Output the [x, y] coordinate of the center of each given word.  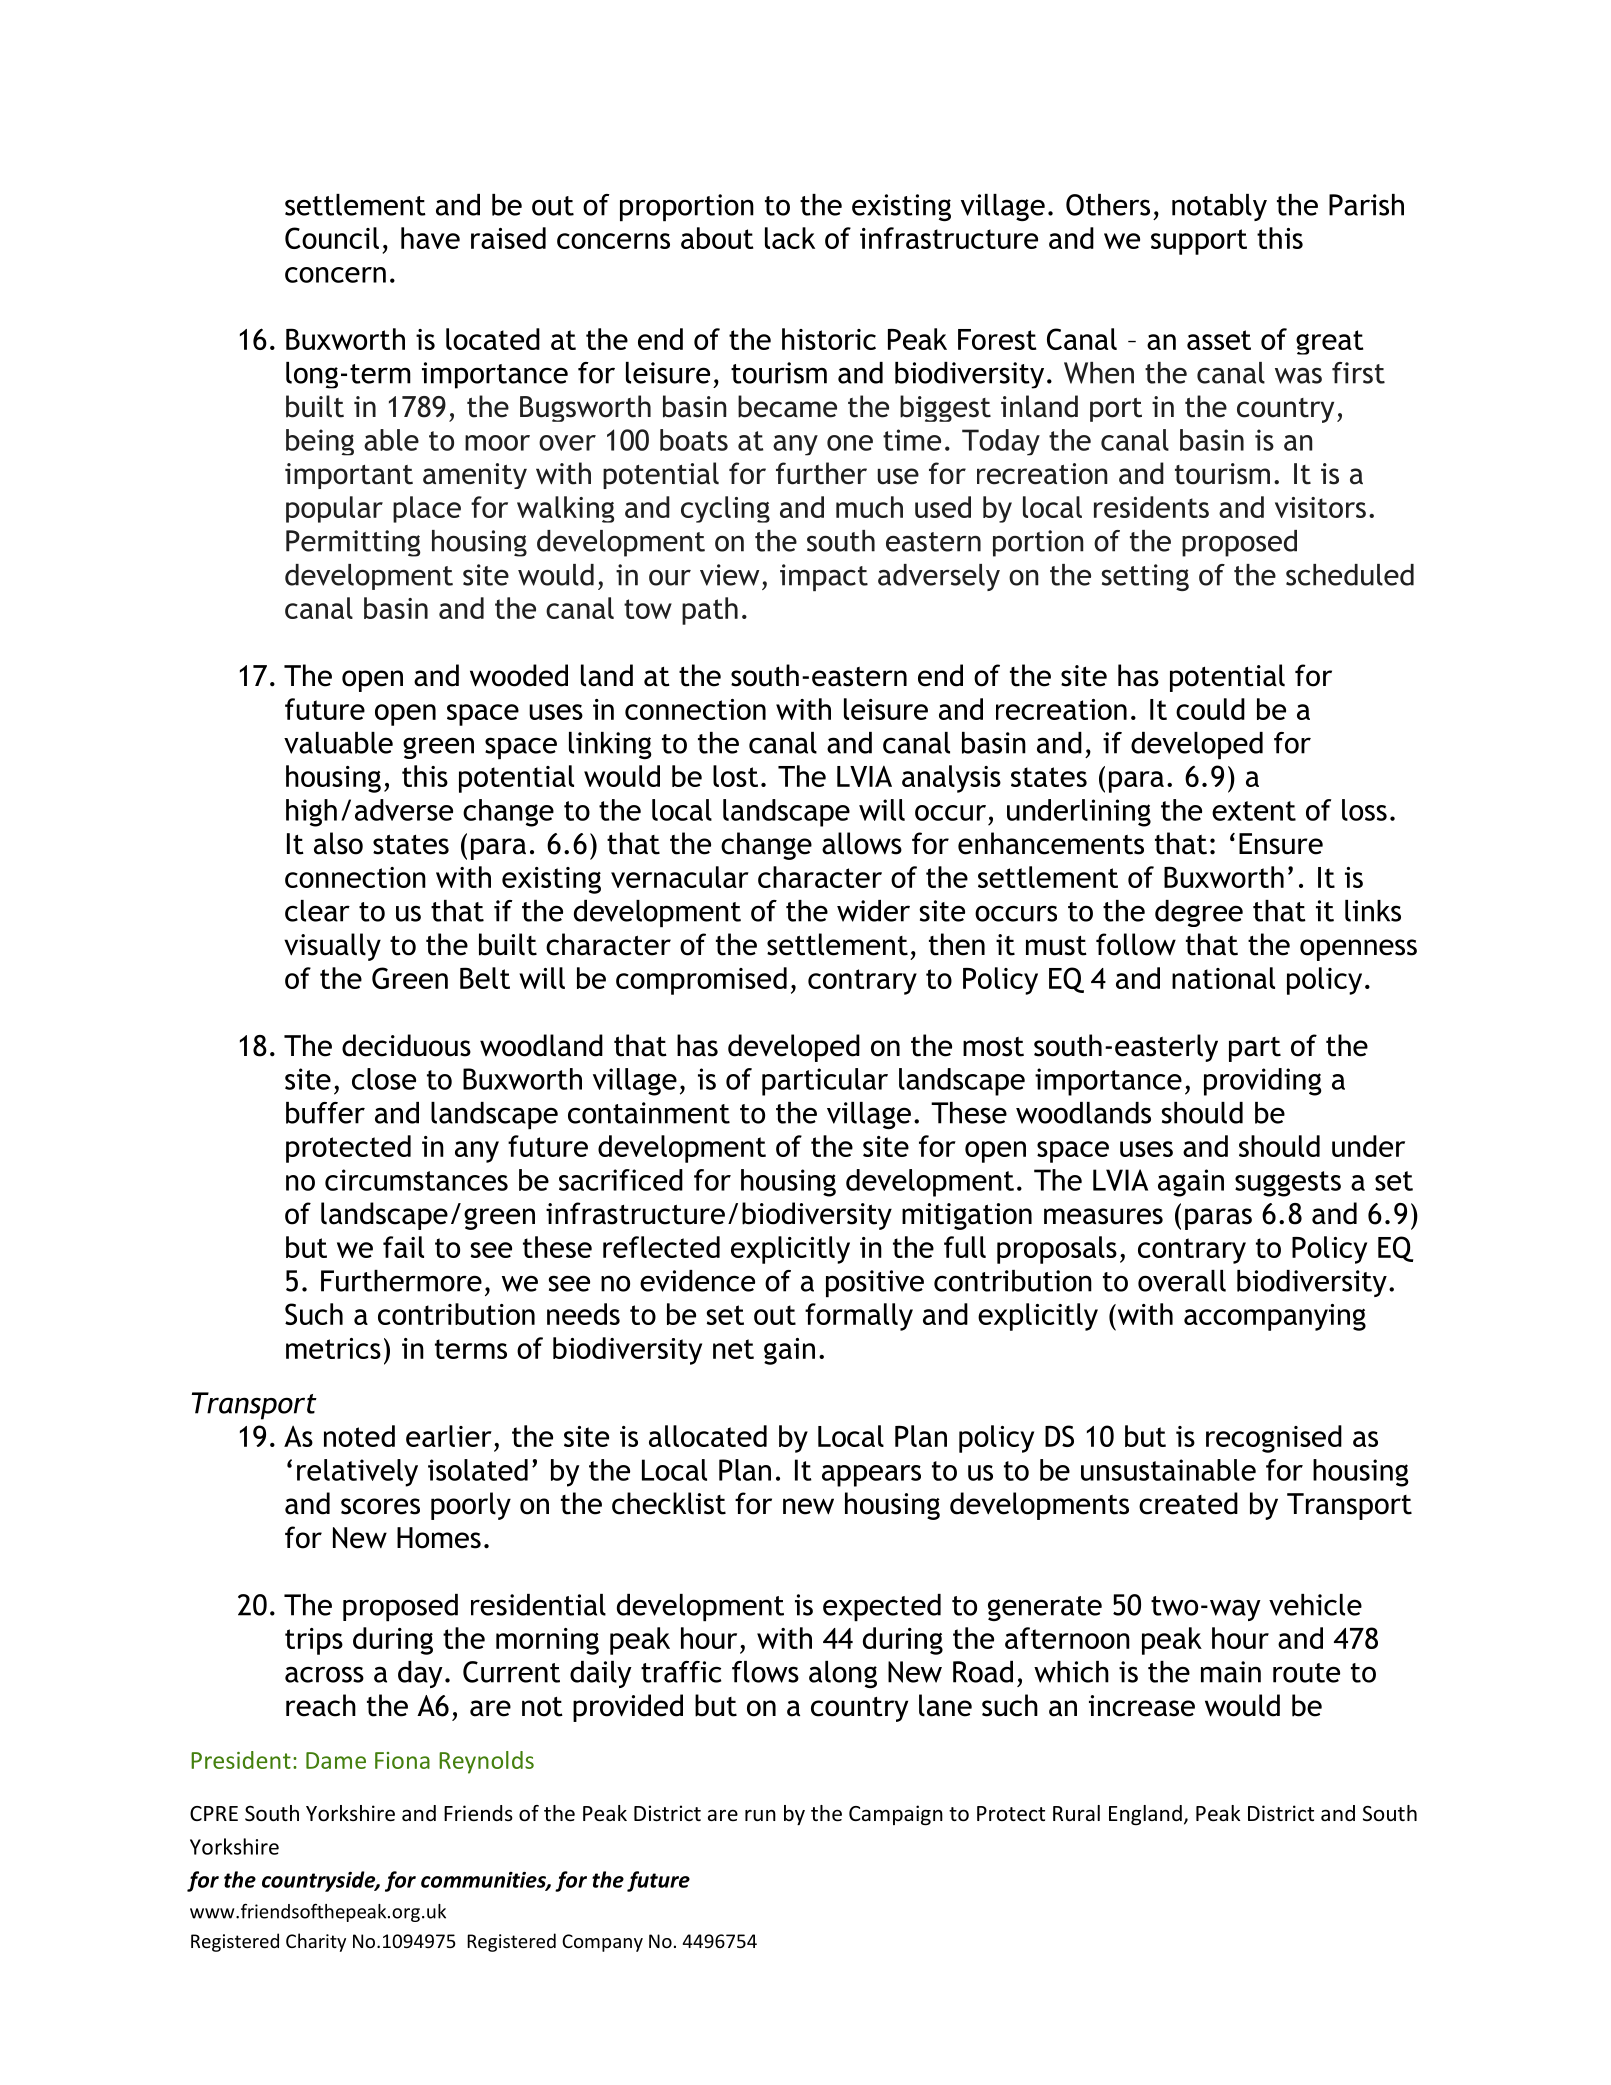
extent [1254, 811]
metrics [333, 1348]
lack [790, 238]
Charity [316, 1942]
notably [1219, 207]
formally [859, 1317]
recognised [1274, 1439]
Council [332, 238]
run [760, 1815]
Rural [1076, 1813]
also [338, 843]
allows [862, 843]
